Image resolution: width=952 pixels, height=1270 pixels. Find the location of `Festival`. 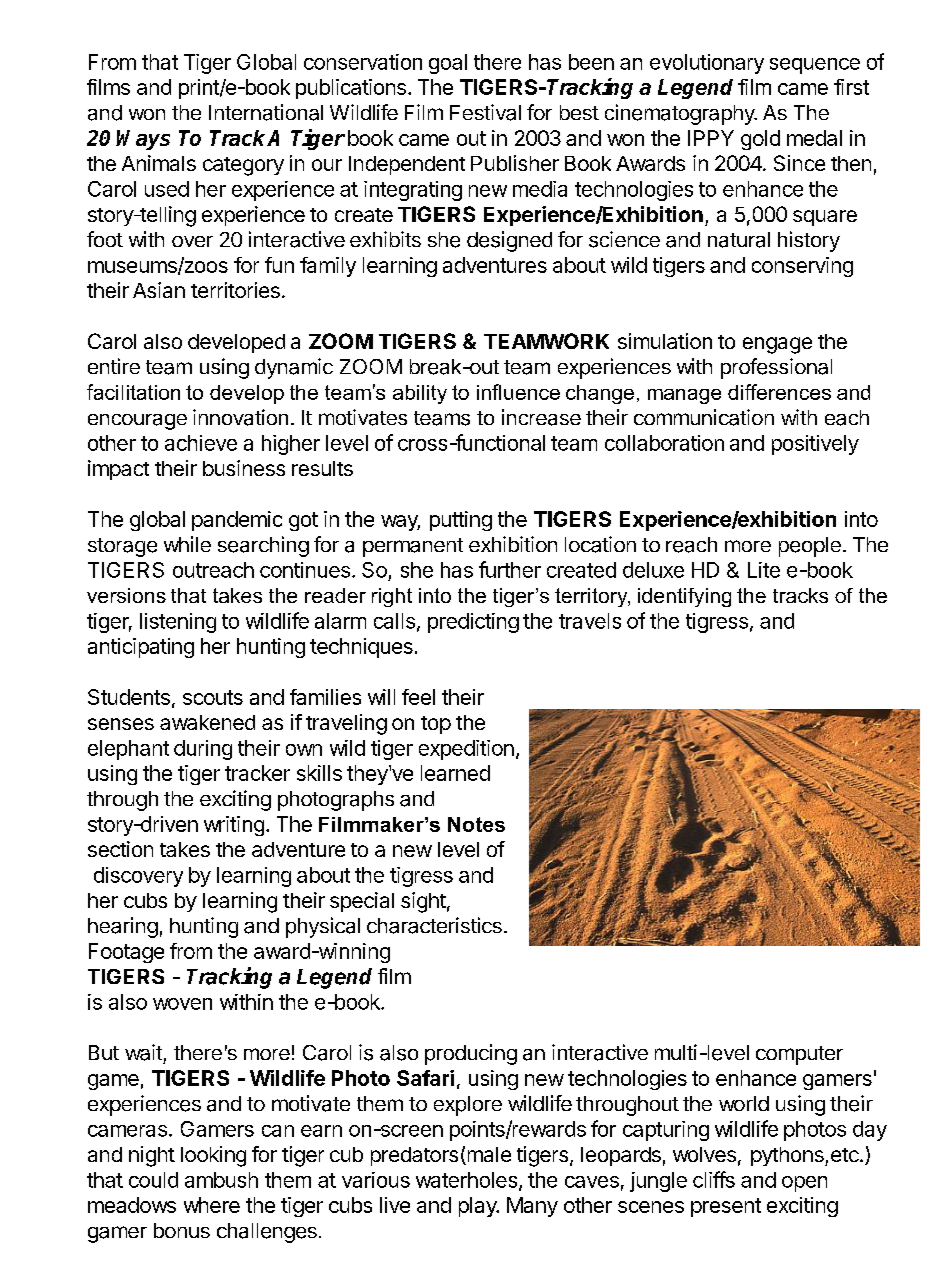

Festival is located at coordinates (485, 112).
